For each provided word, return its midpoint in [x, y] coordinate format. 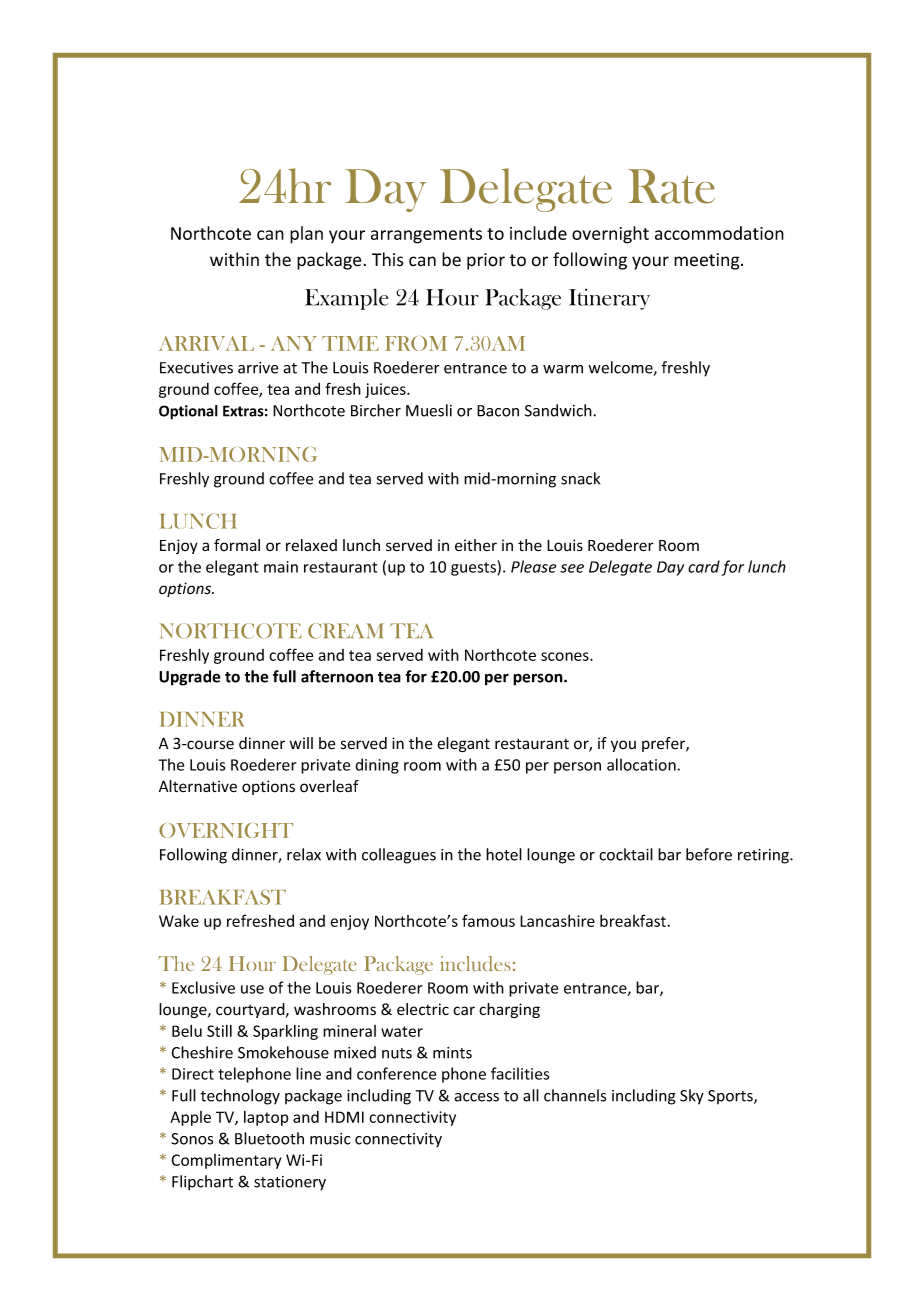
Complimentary [226, 1161]
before [709, 854]
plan [306, 235]
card [704, 566]
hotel [504, 854]
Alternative [198, 786]
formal [237, 545]
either [476, 545]
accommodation [719, 233]
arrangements [426, 236]
